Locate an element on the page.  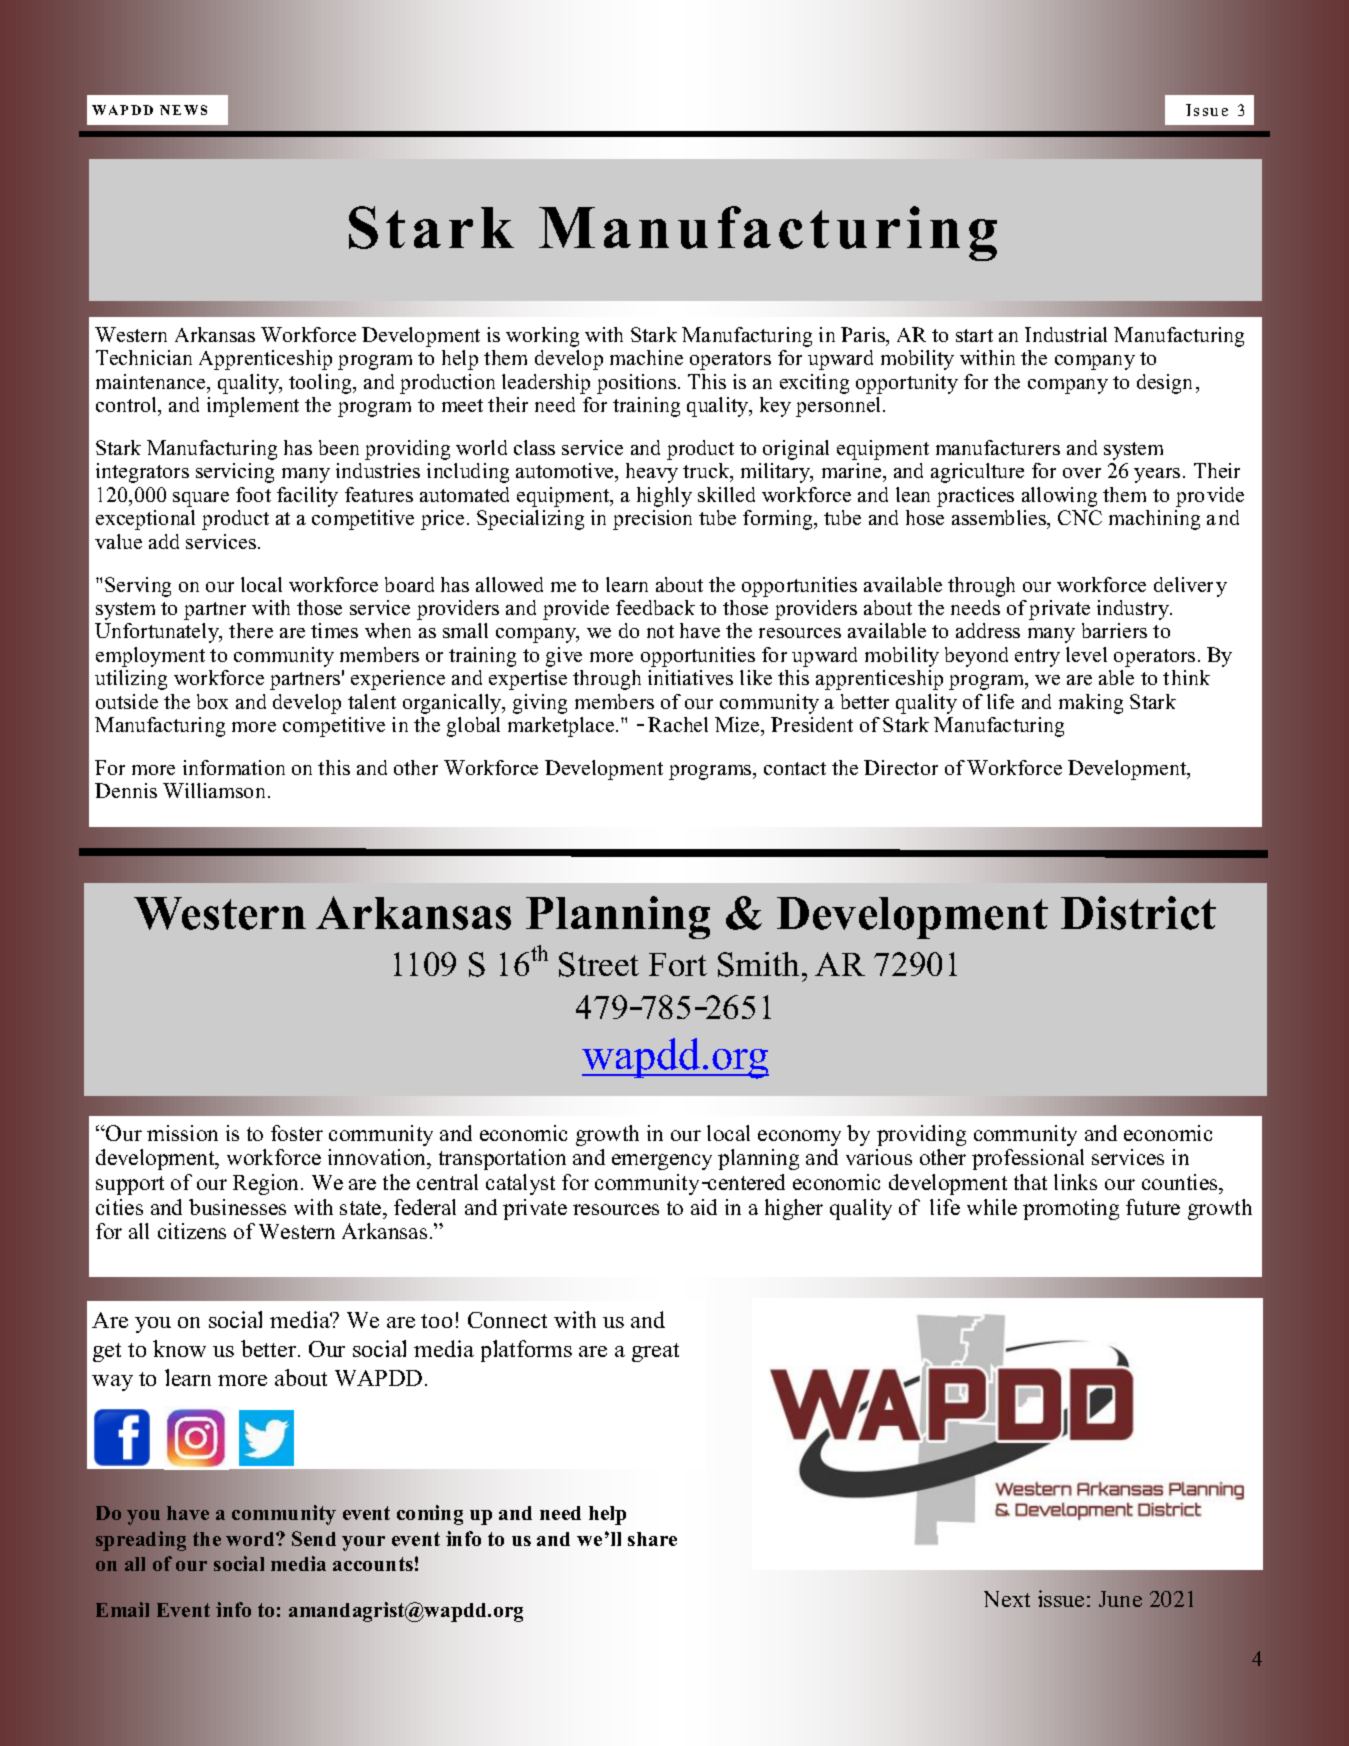
share is located at coordinates (652, 1539).
